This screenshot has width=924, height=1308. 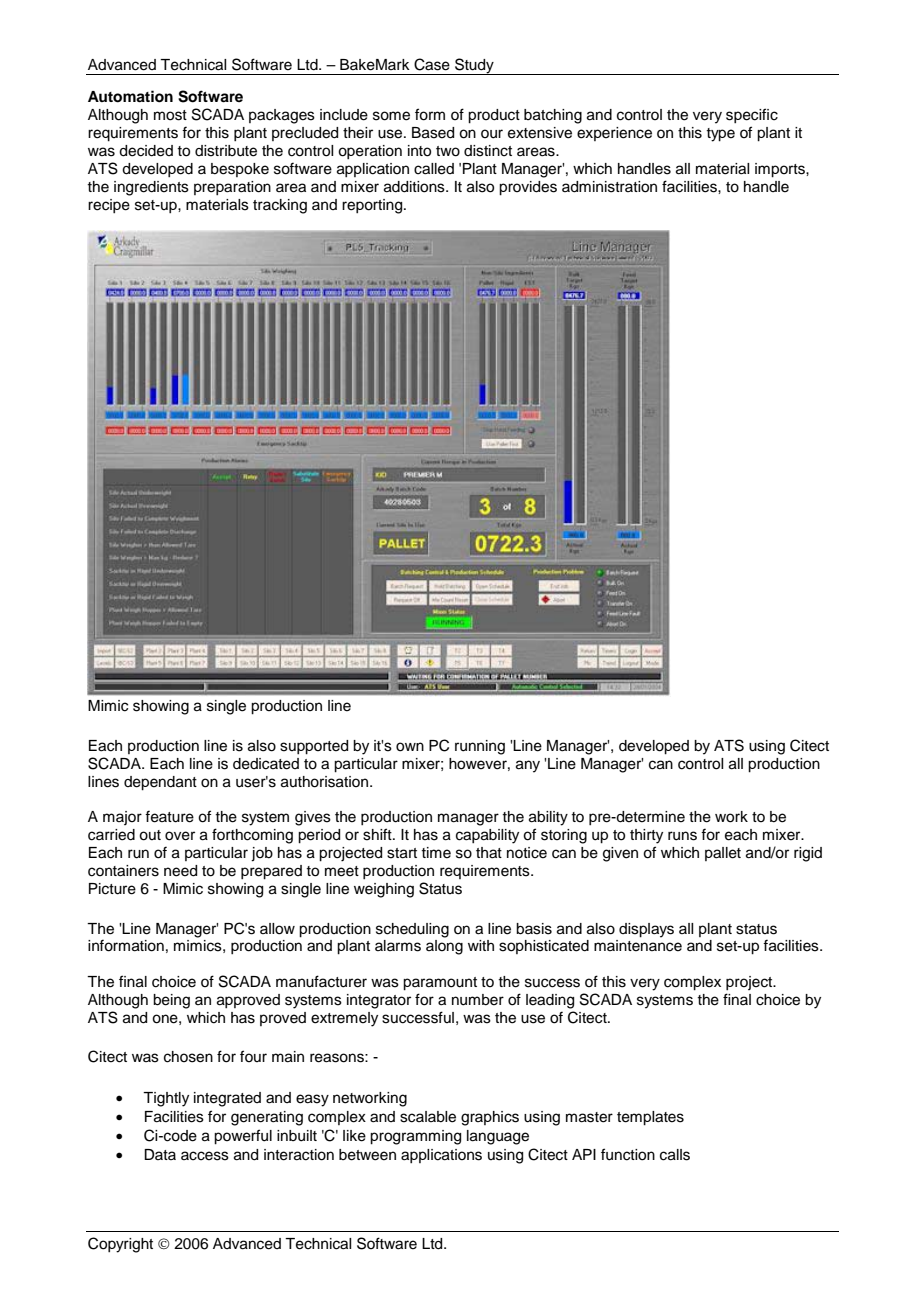 I want to click on imports, so click(x=781, y=170).
